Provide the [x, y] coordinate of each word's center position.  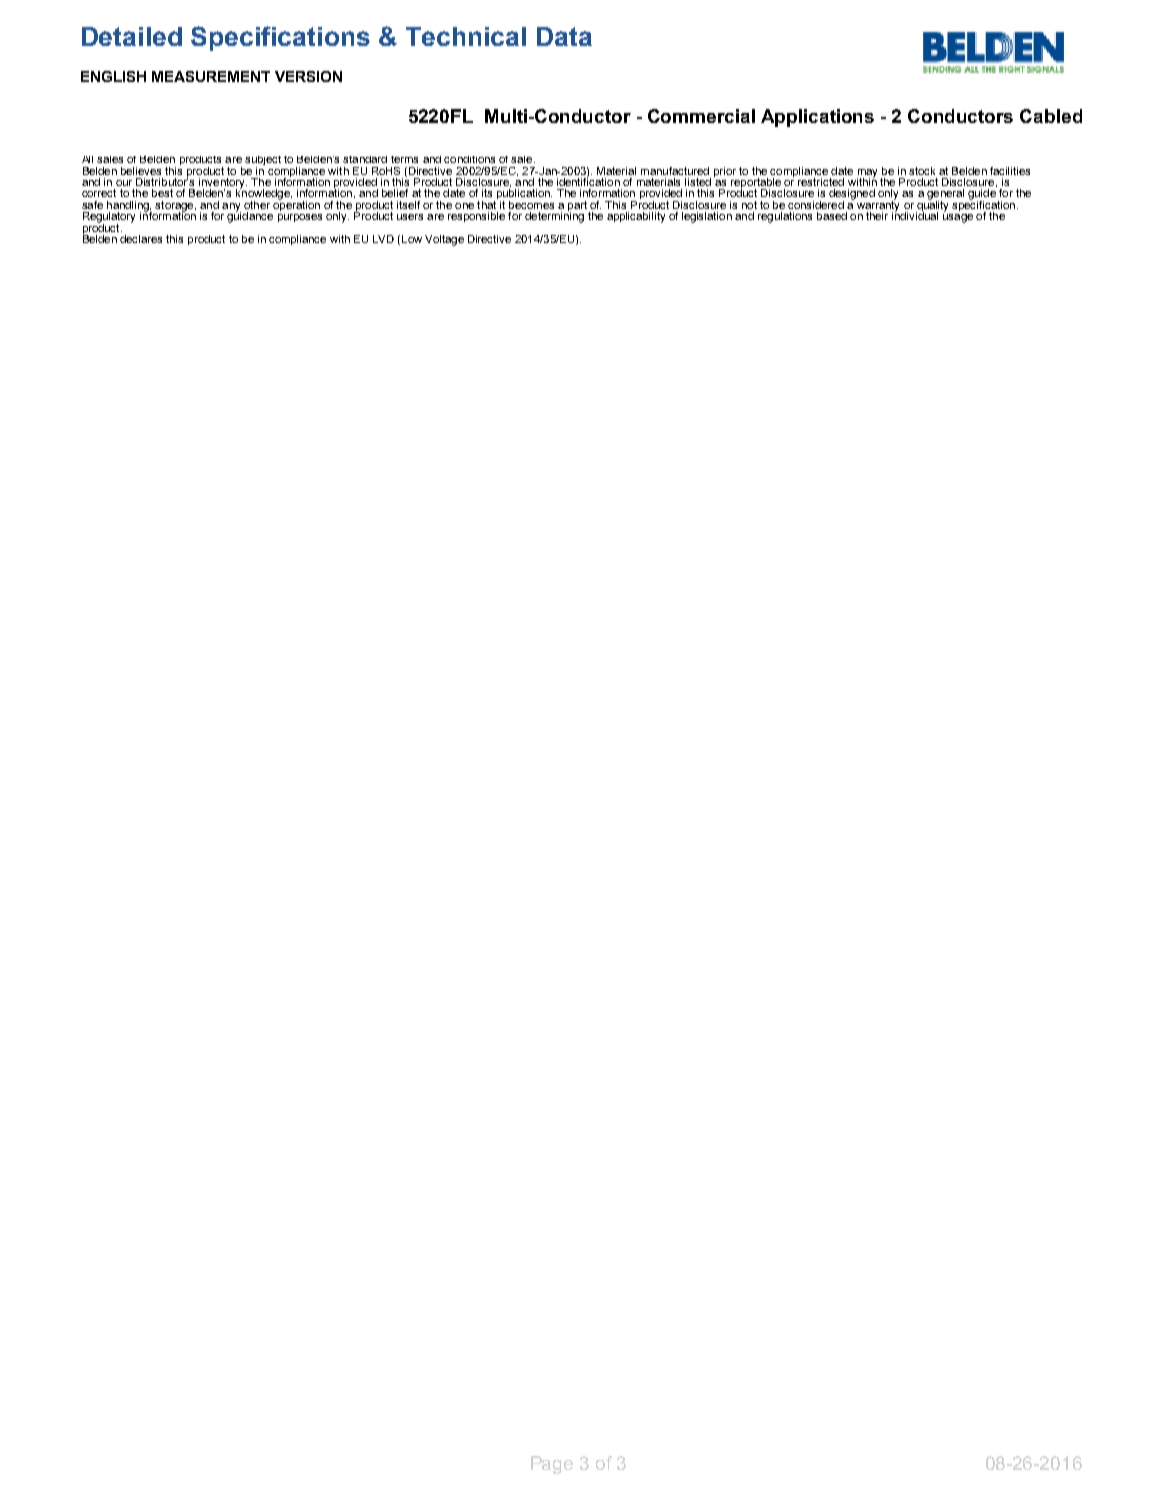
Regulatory [109, 218]
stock [922, 171]
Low [412, 239]
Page [552, 1465]
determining [554, 216]
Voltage [444, 240]
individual [915, 215]
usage [958, 218]
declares [141, 239]
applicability [636, 217]
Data [564, 36]
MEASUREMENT [211, 76]
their [877, 216]
